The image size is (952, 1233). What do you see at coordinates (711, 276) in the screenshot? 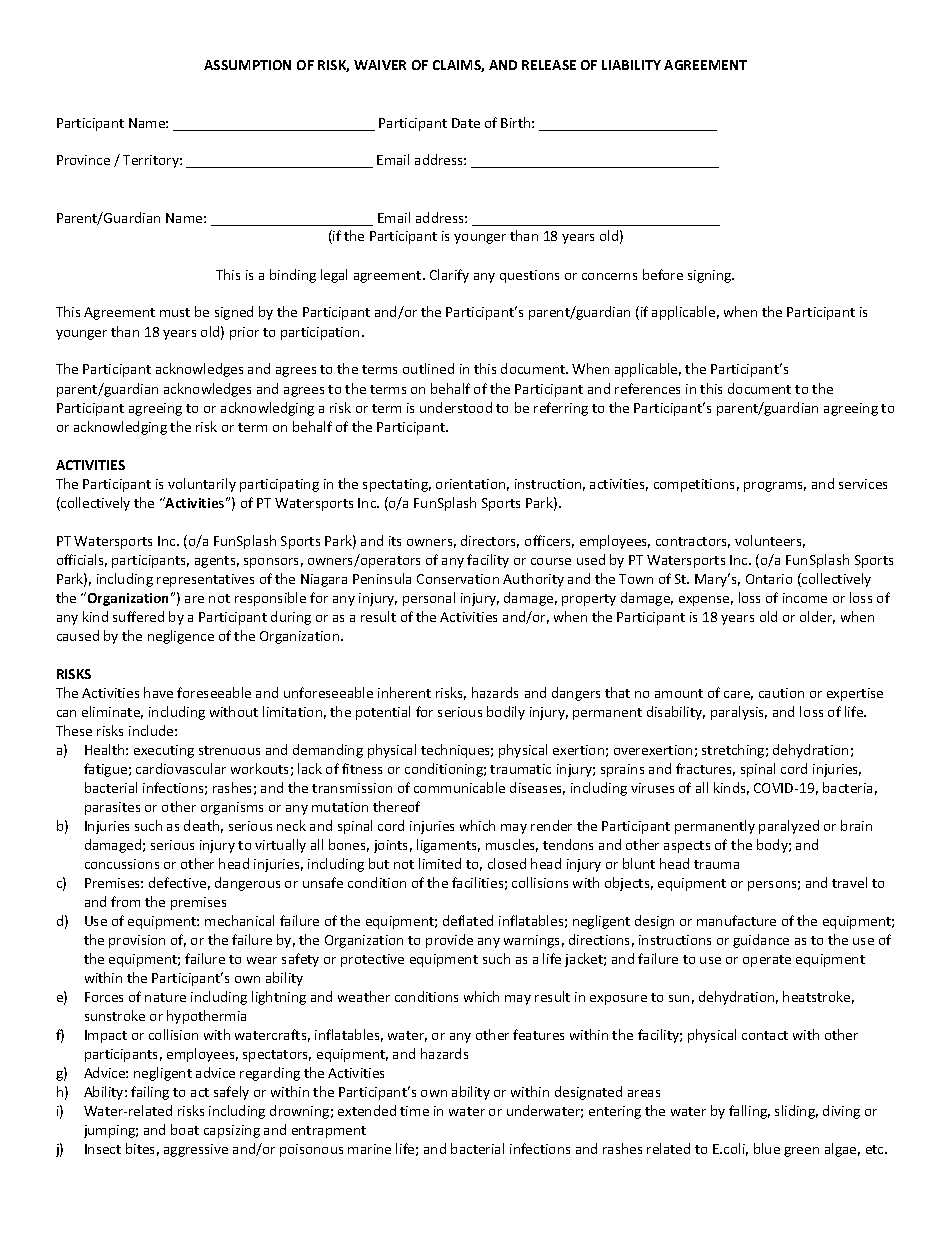
I see `signing` at bounding box center [711, 276].
